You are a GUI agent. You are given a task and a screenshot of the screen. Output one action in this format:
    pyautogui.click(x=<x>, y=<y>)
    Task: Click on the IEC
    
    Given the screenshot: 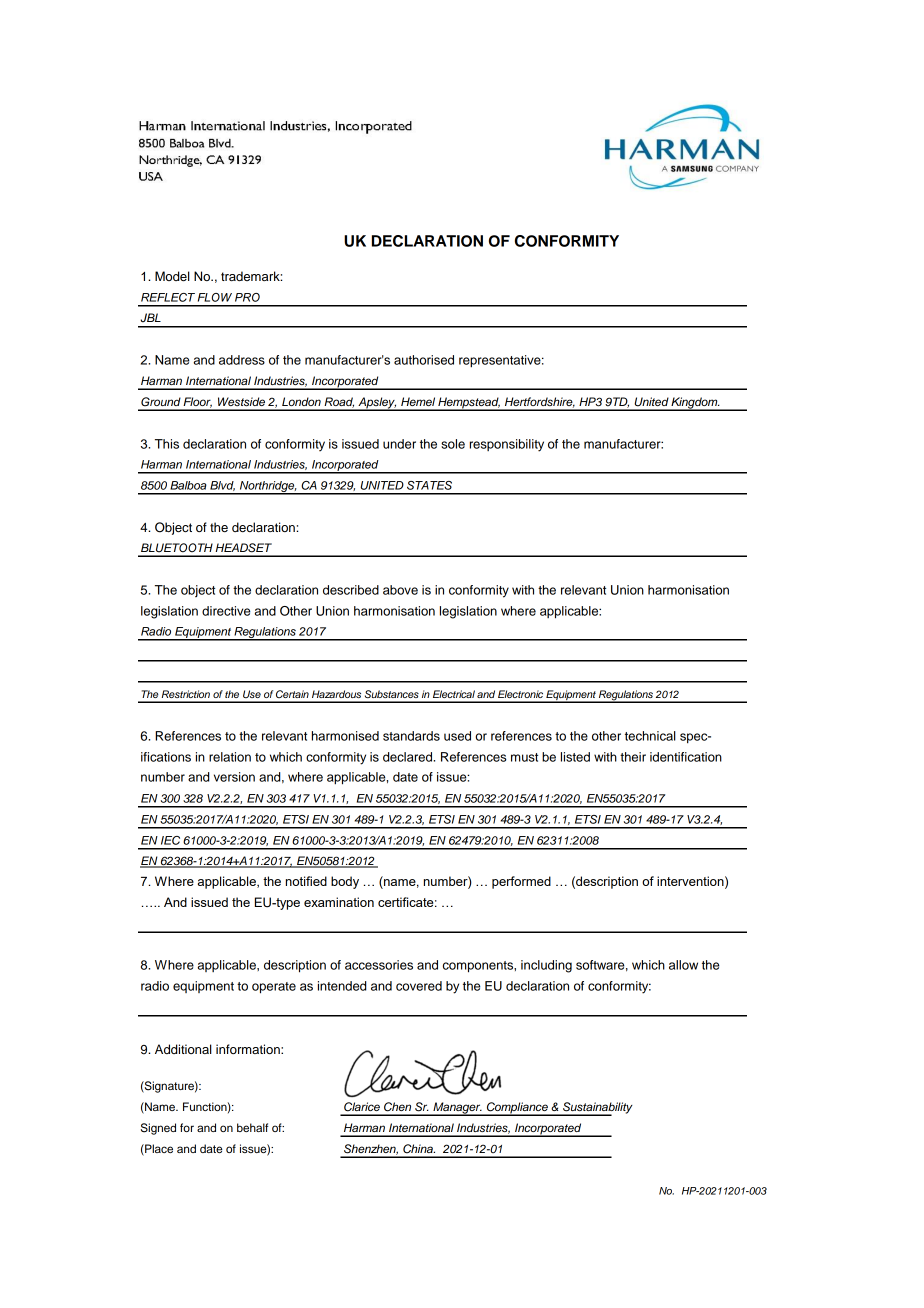 What is the action you would take?
    pyautogui.click(x=170, y=840)
